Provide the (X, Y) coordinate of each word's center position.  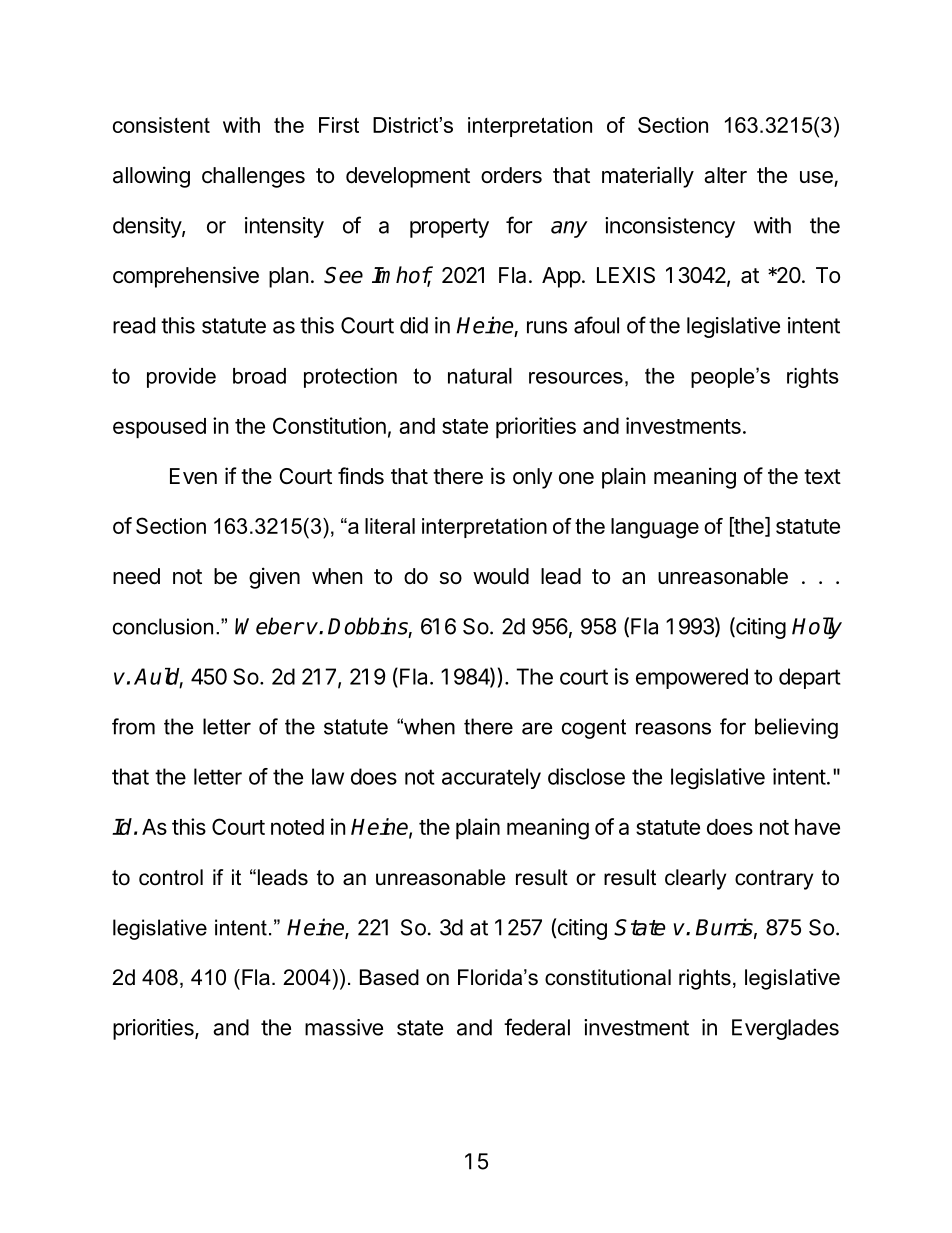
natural (480, 376)
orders (511, 175)
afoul (596, 325)
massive (344, 1027)
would (501, 576)
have (817, 827)
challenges (253, 177)
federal (537, 1027)
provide (181, 378)
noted (297, 827)
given (274, 578)
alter (725, 175)
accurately (491, 778)
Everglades (785, 1029)
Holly (817, 628)
